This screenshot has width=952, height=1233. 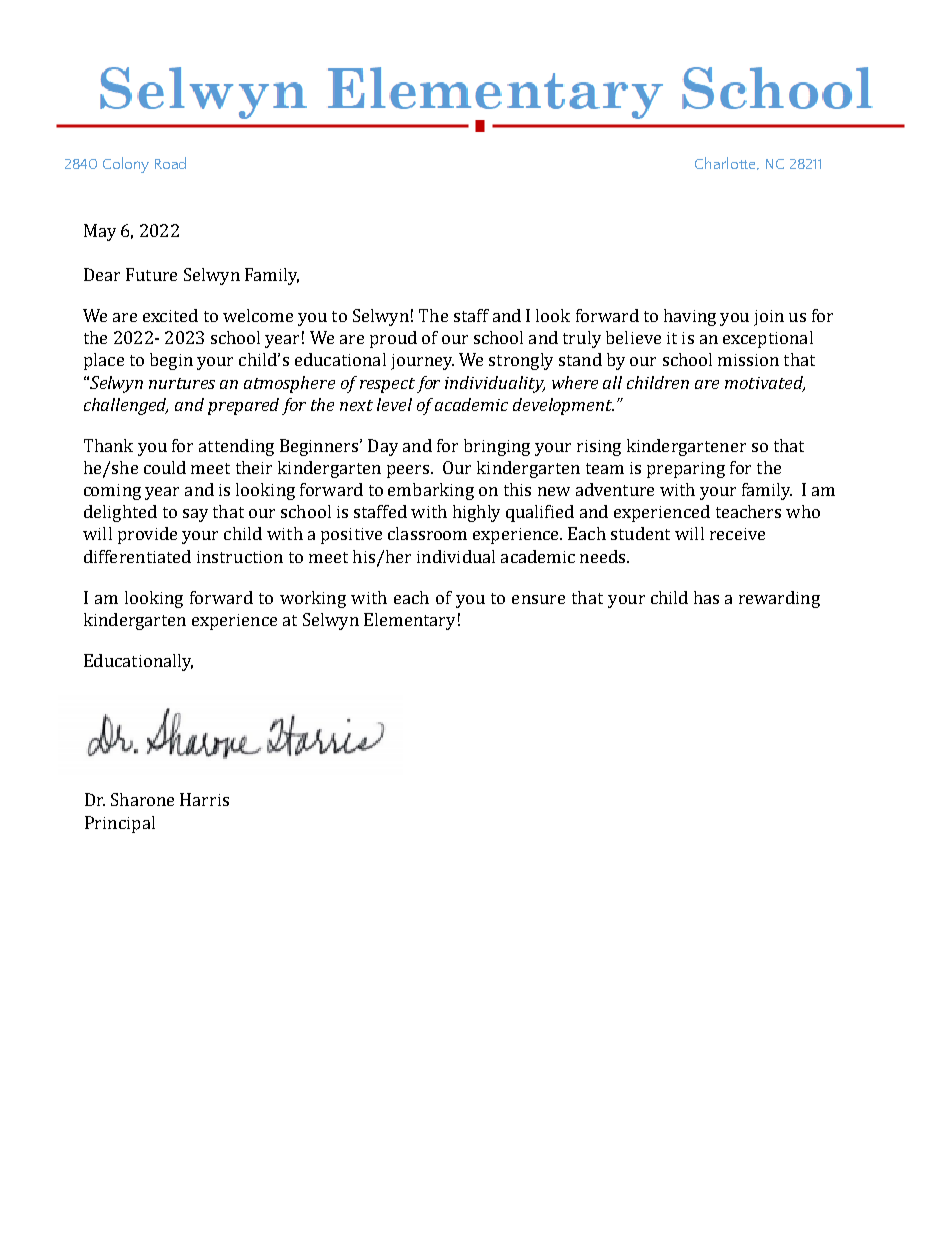 I want to click on say, so click(x=195, y=515).
